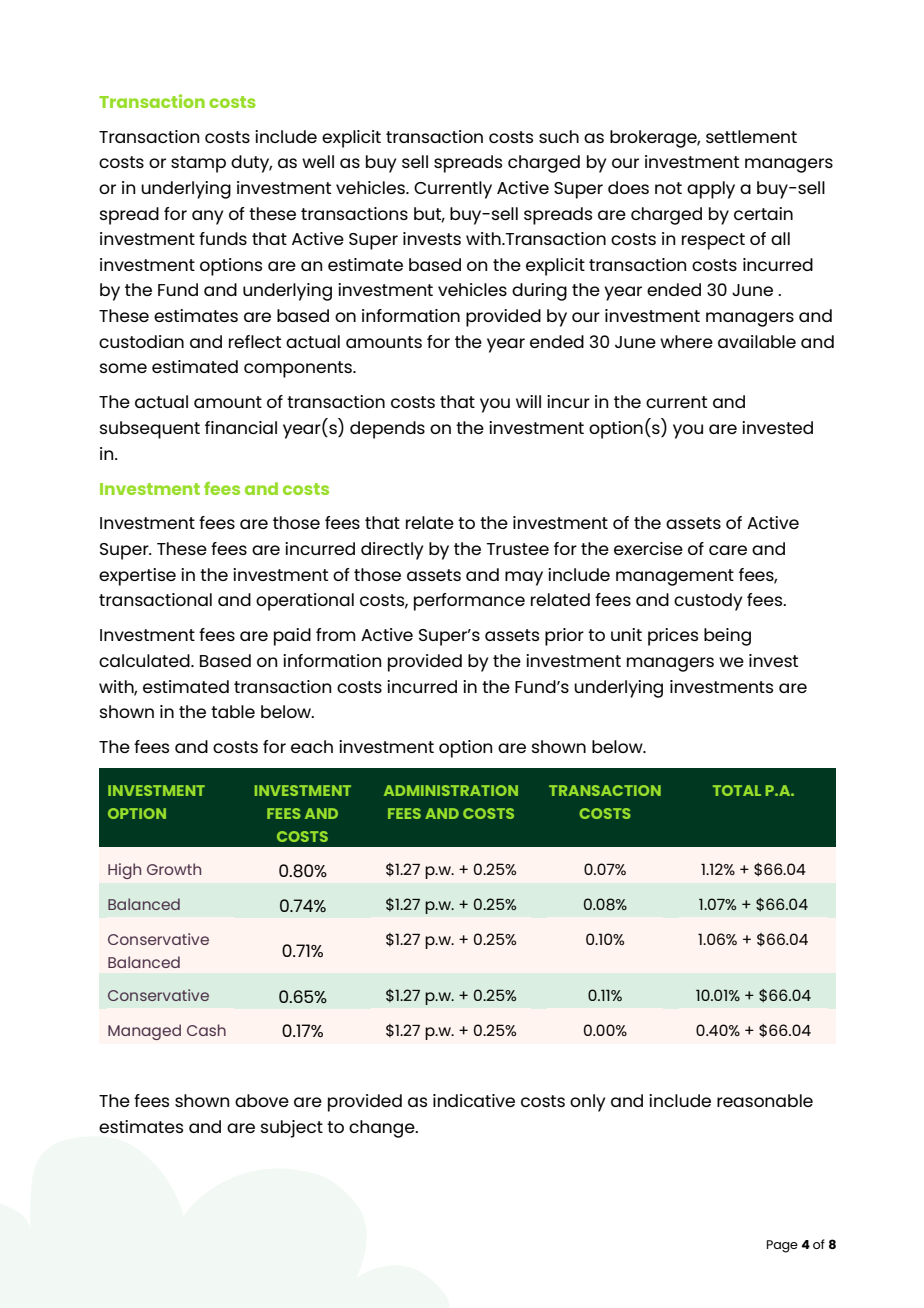 Image resolution: width=924 pixels, height=1308 pixels. Describe the element at coordinates (292, 1129) in the document. I see `subject` at that location.
